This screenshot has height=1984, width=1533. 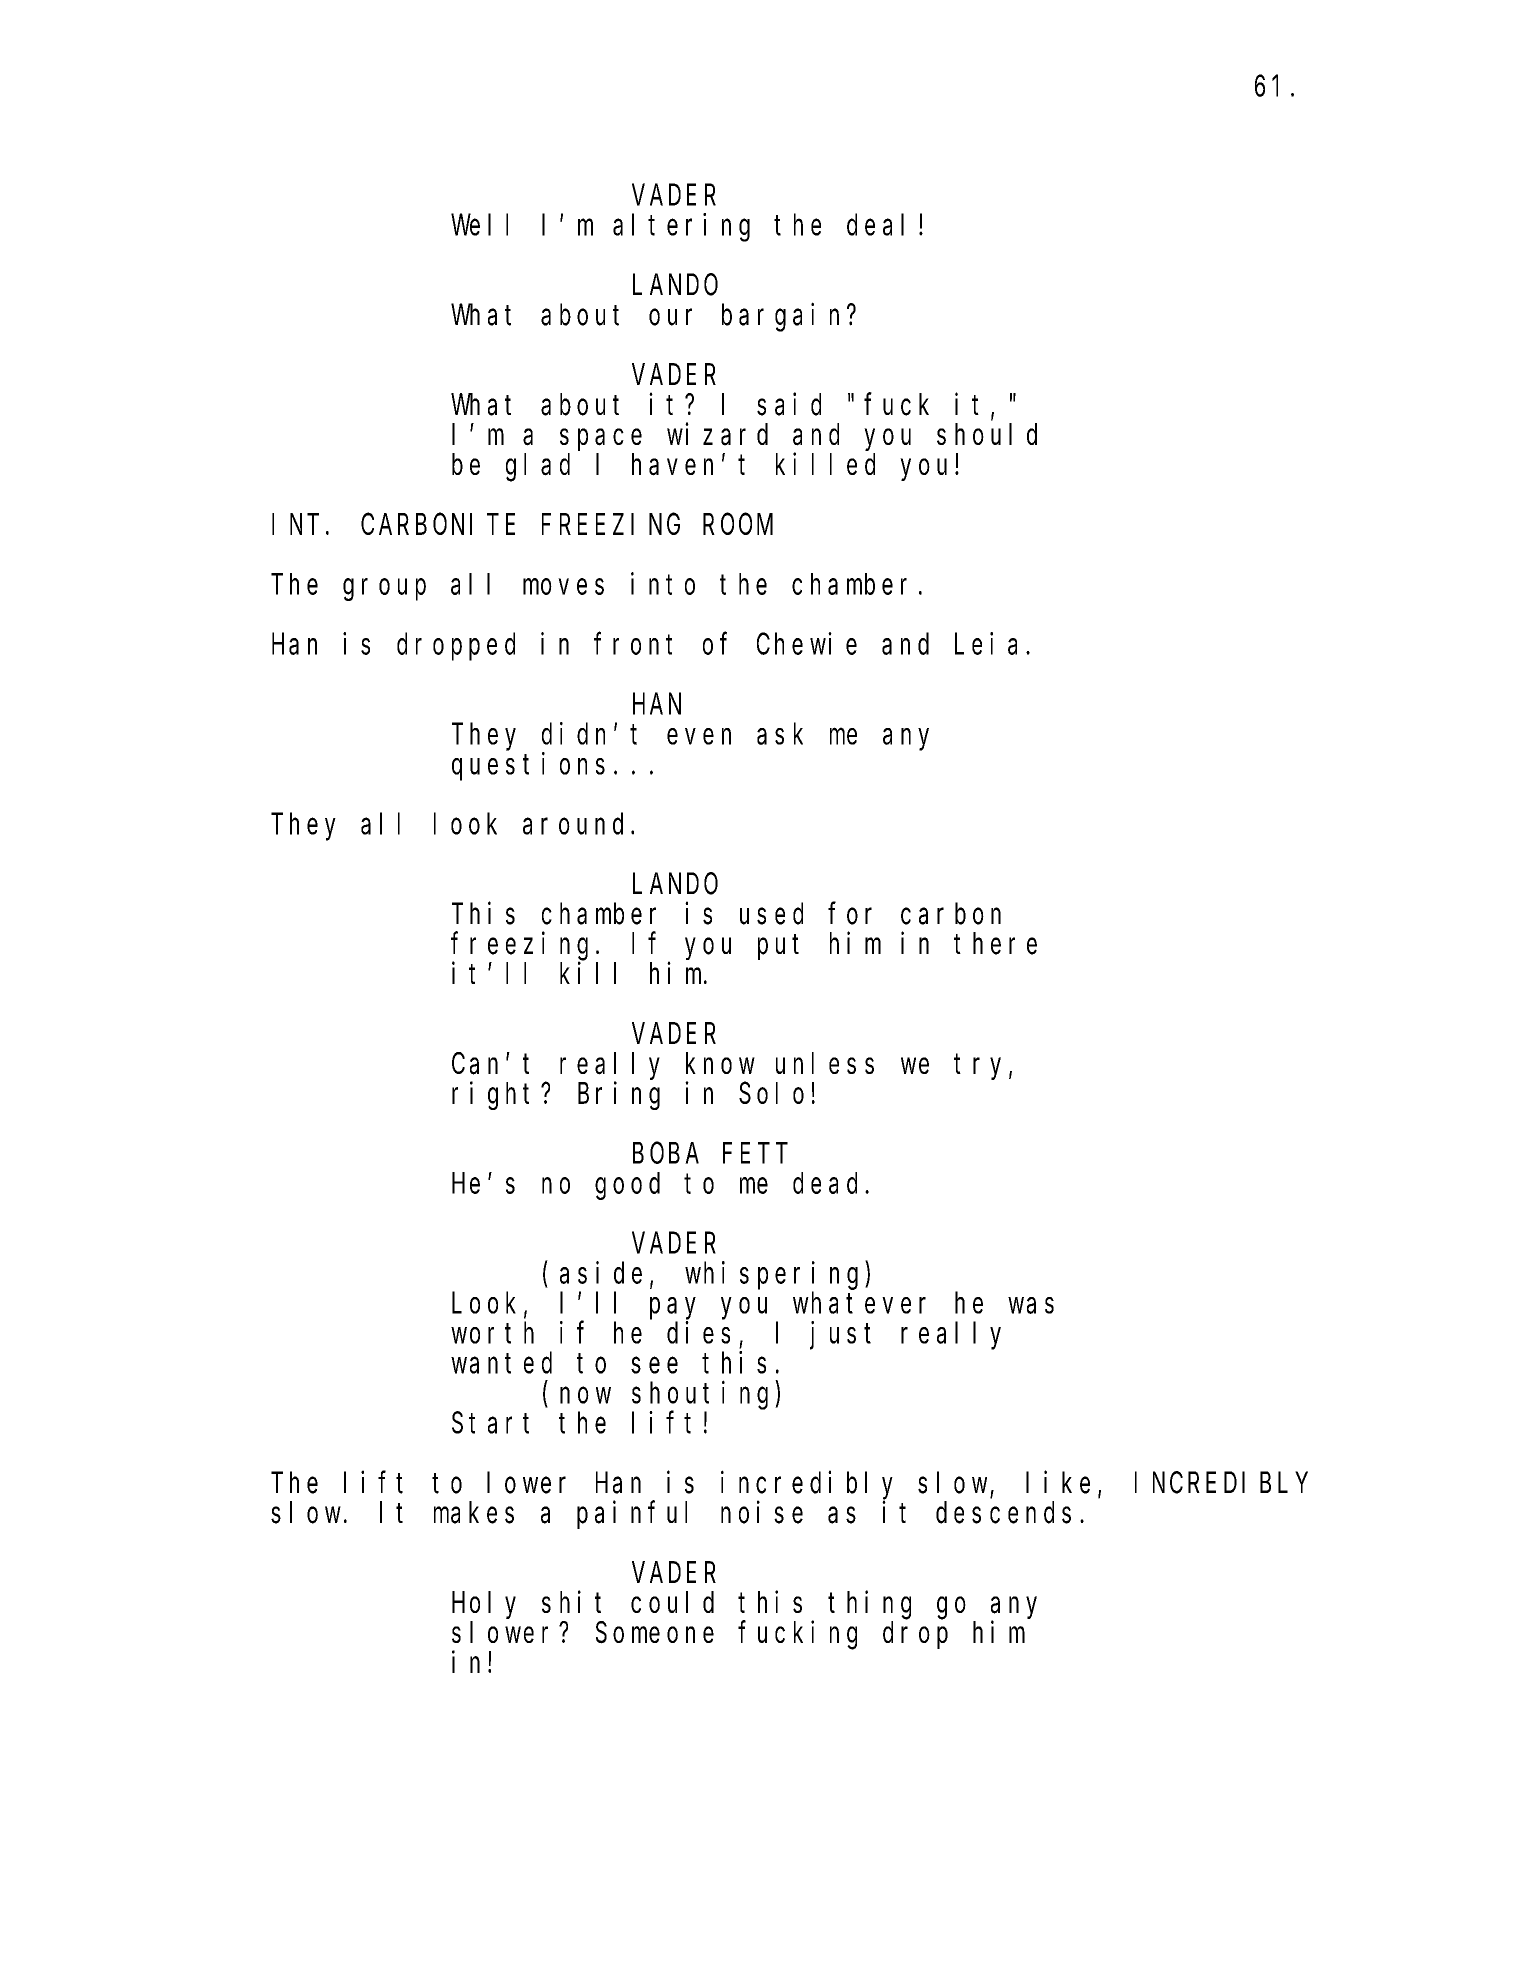 What do you see at coordinates (780, 734) in the screenshot?
I see `ask` at bounding box center [780, 734].
